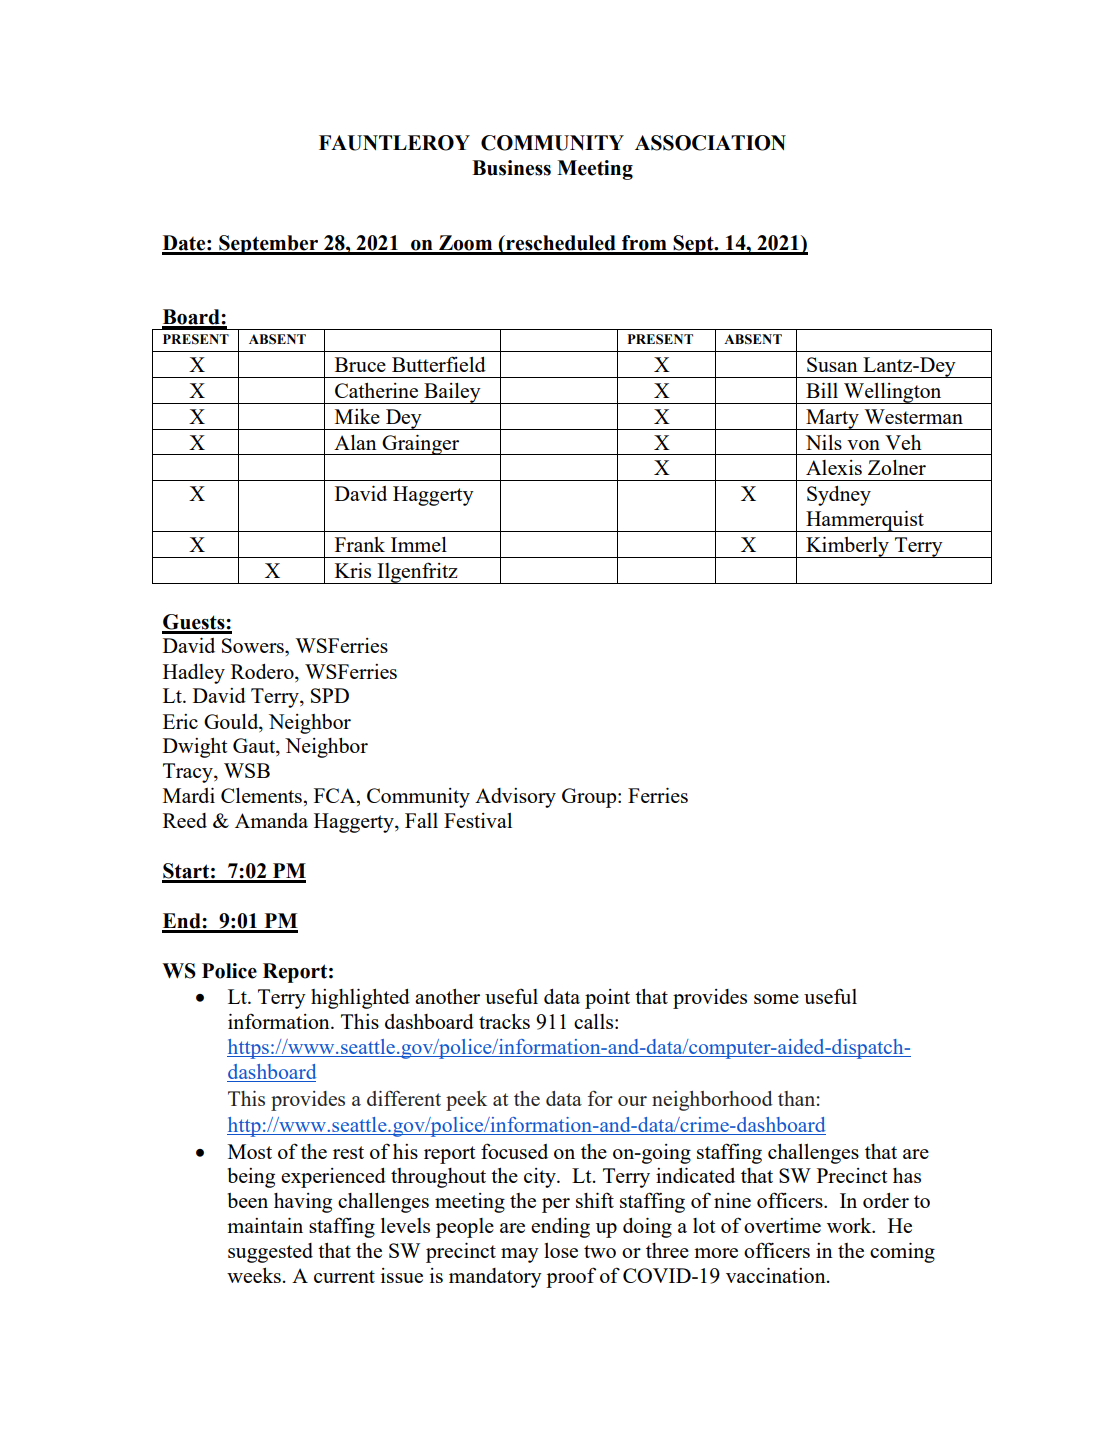  Describe the element at coordinates (710, 143) in the document. I see `ASSOCIATION` at that location.
